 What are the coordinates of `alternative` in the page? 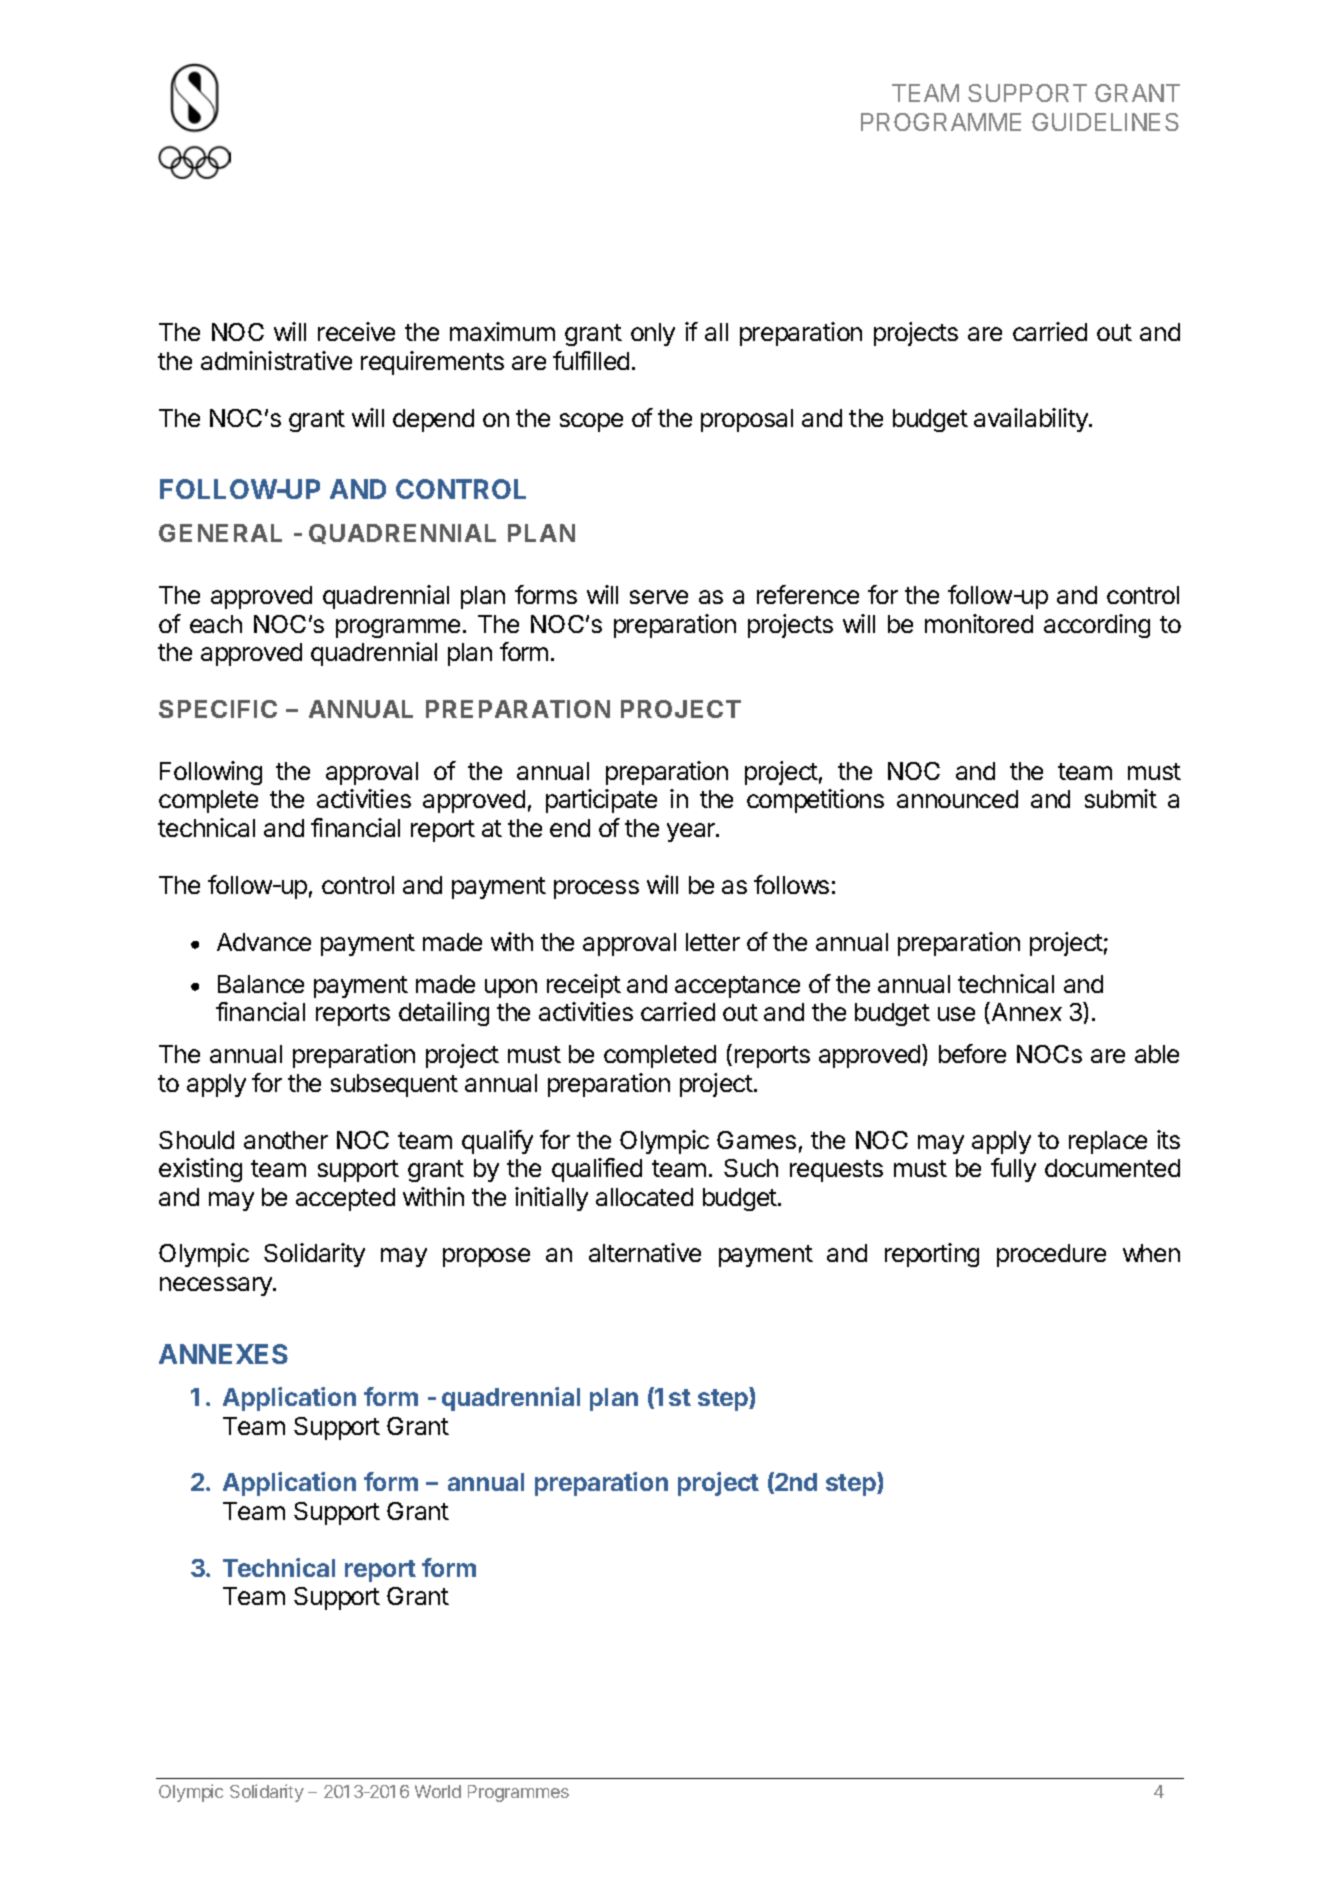 It's located at (645, 1252).
